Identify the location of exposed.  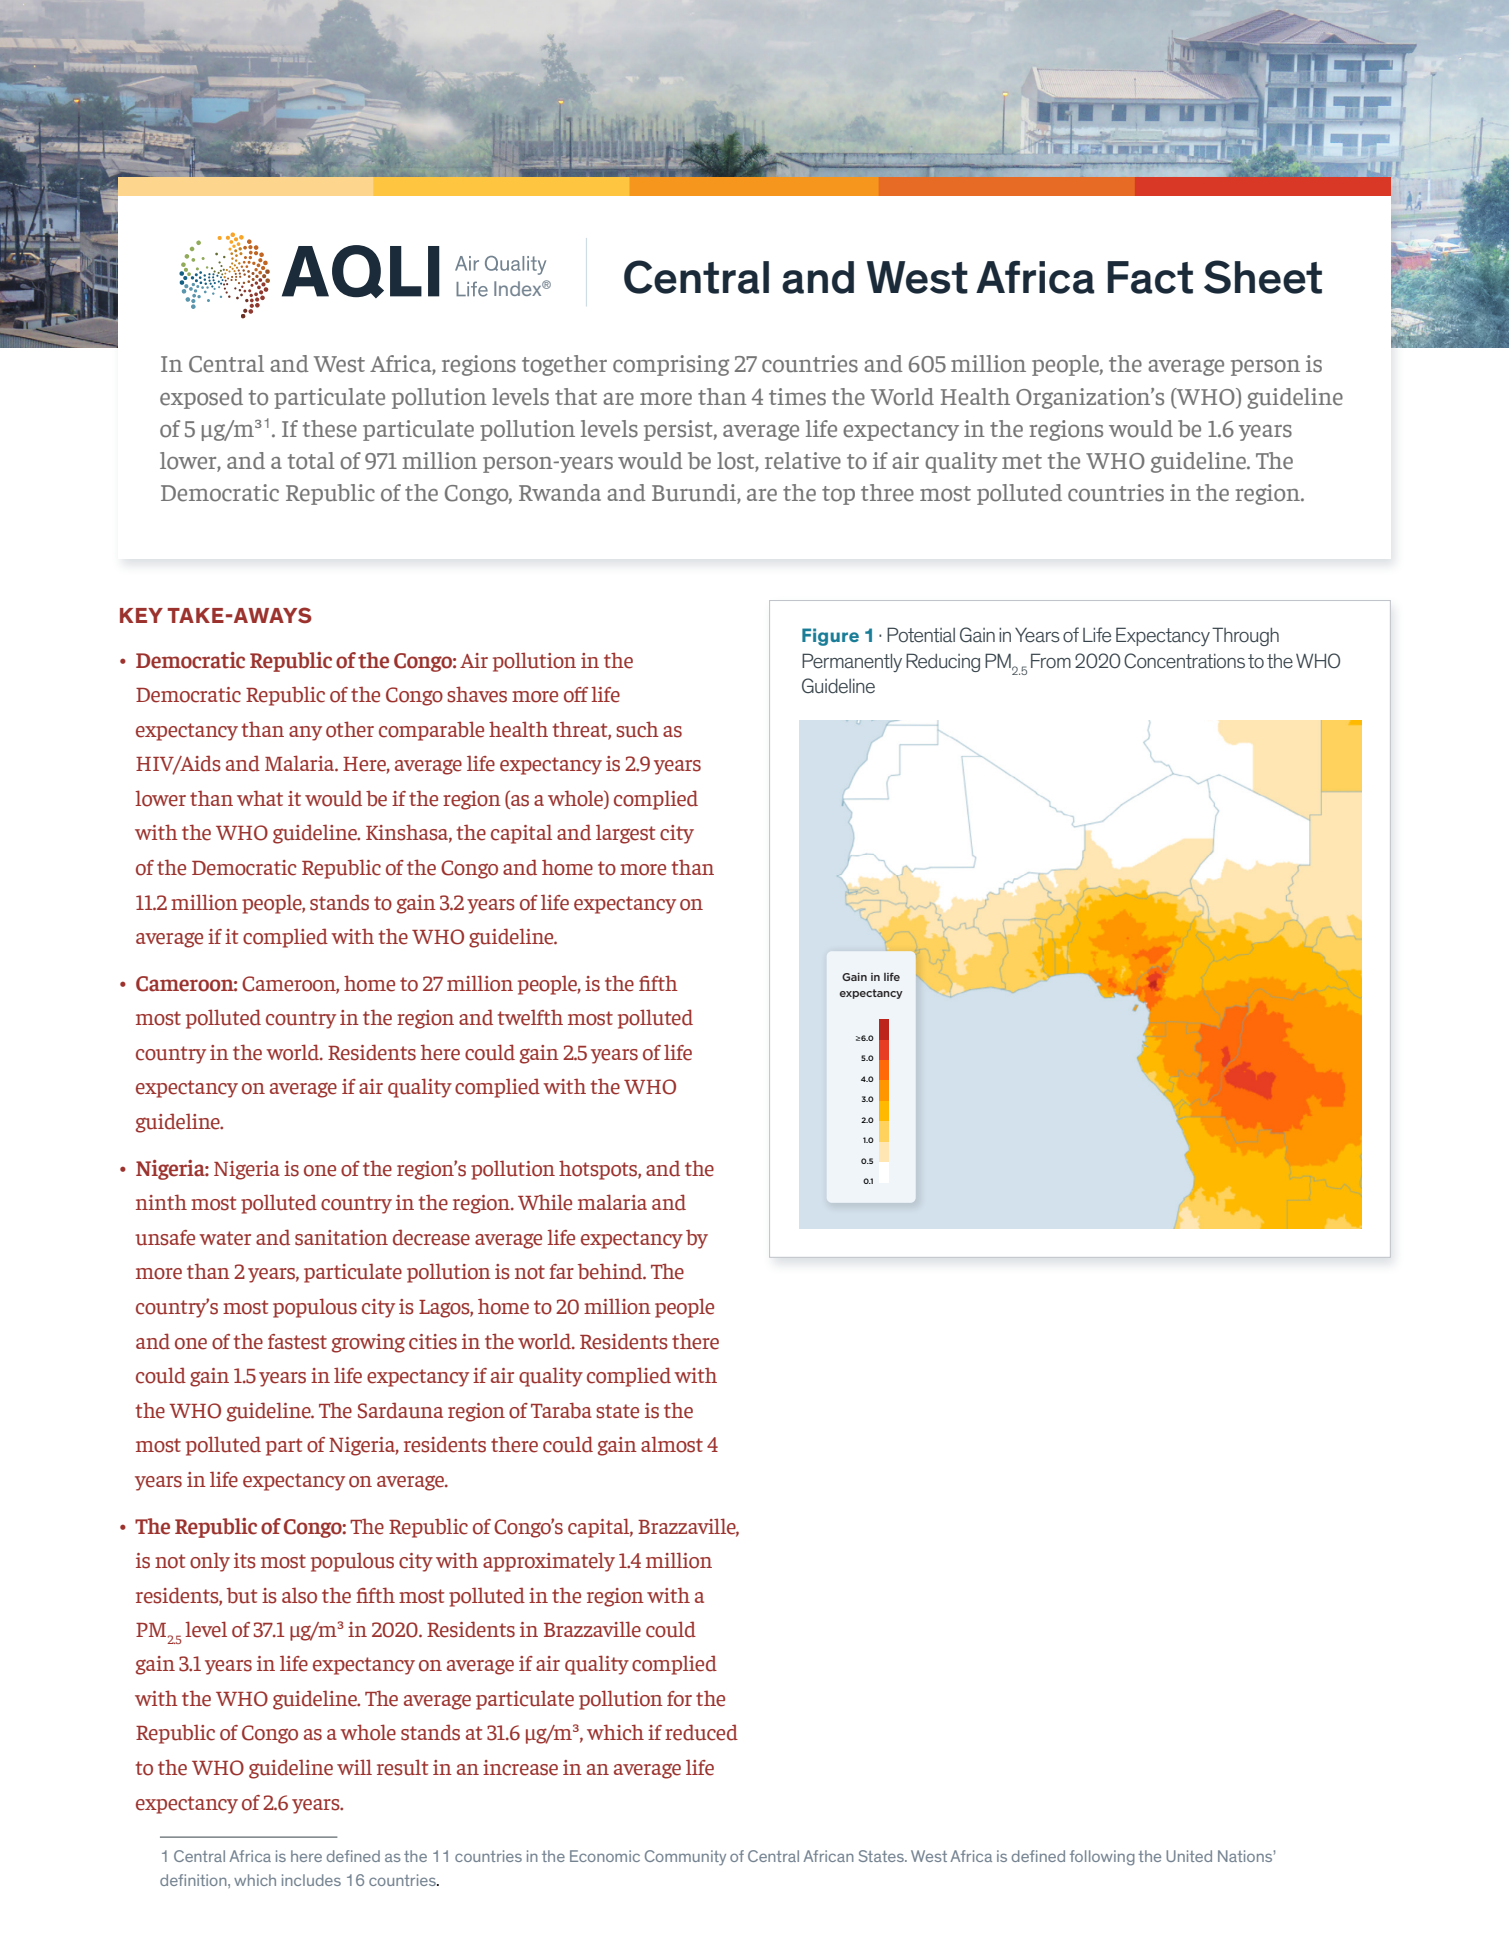
(201, 398).
